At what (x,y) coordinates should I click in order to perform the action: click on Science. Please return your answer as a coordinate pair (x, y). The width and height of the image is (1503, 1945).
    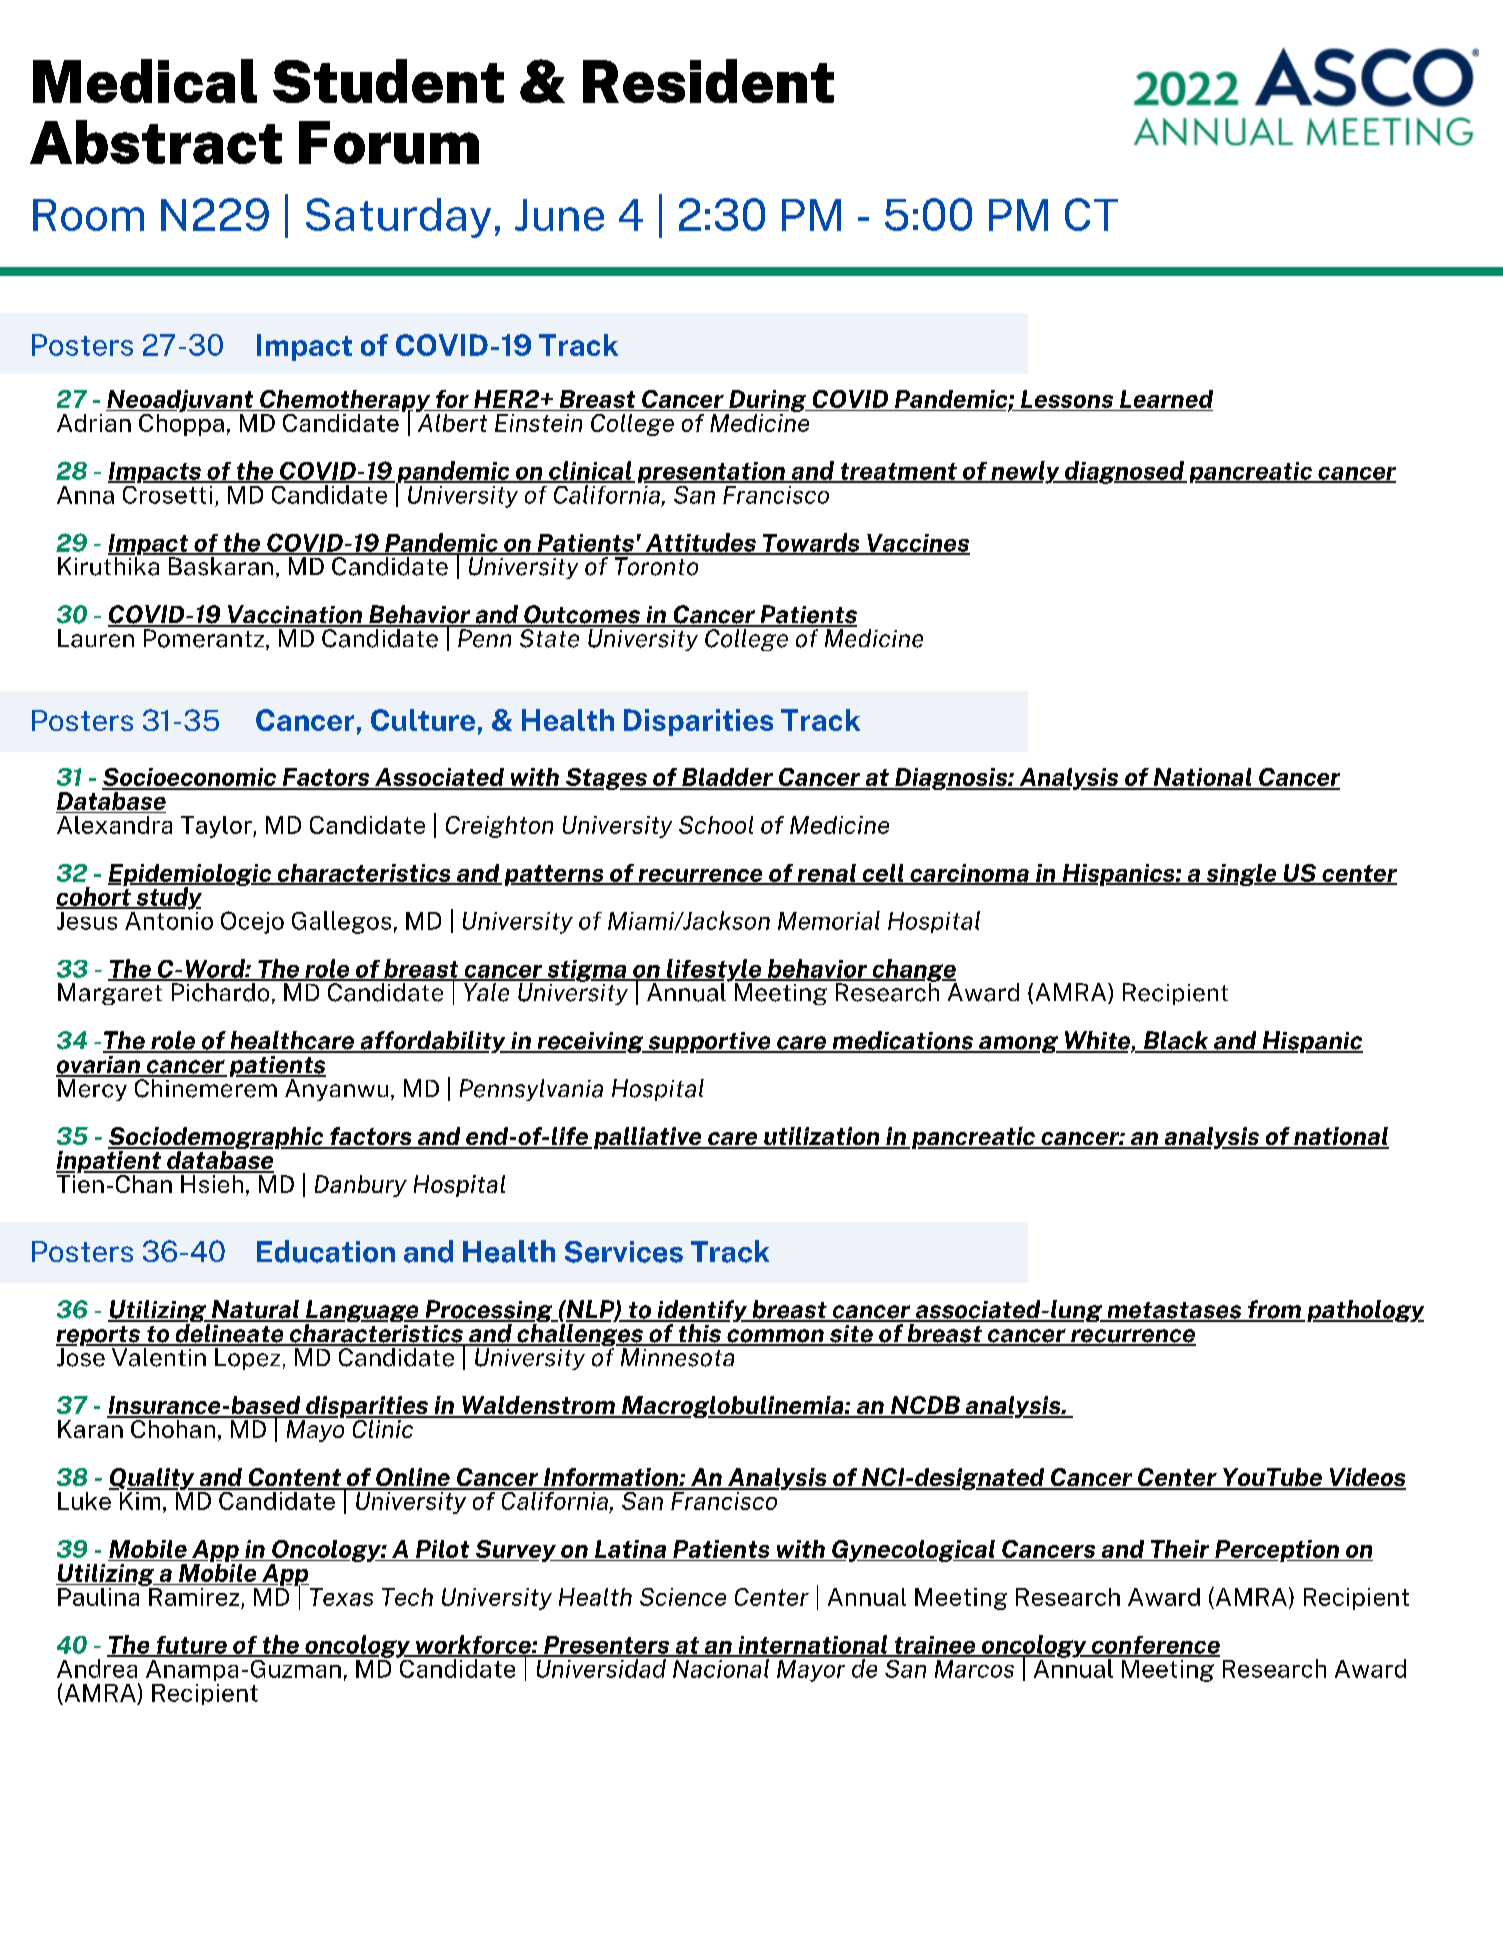
    Looking at the image, I should click on (683, 1597).
